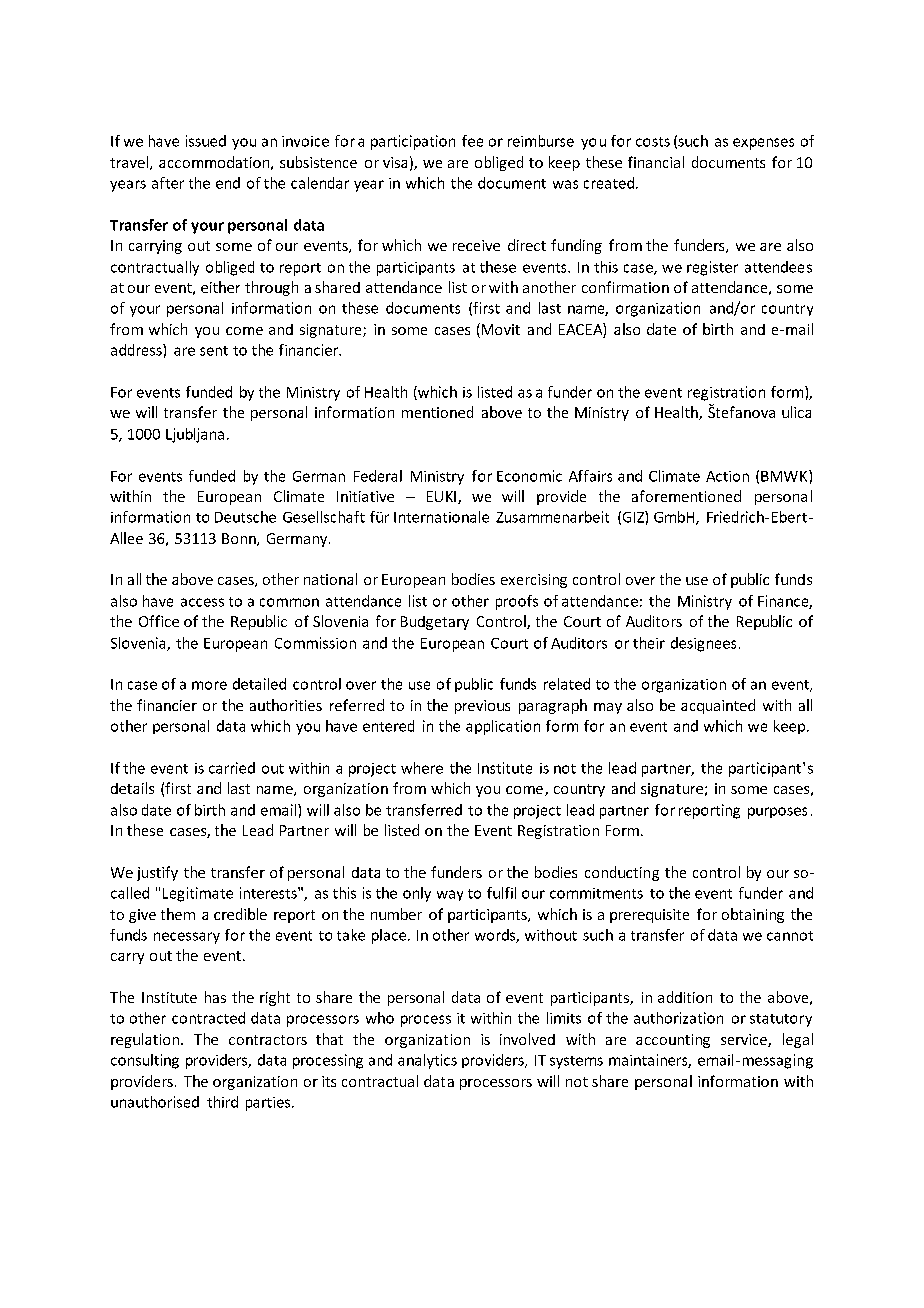  I want to click on issued, so click(206, 141).
